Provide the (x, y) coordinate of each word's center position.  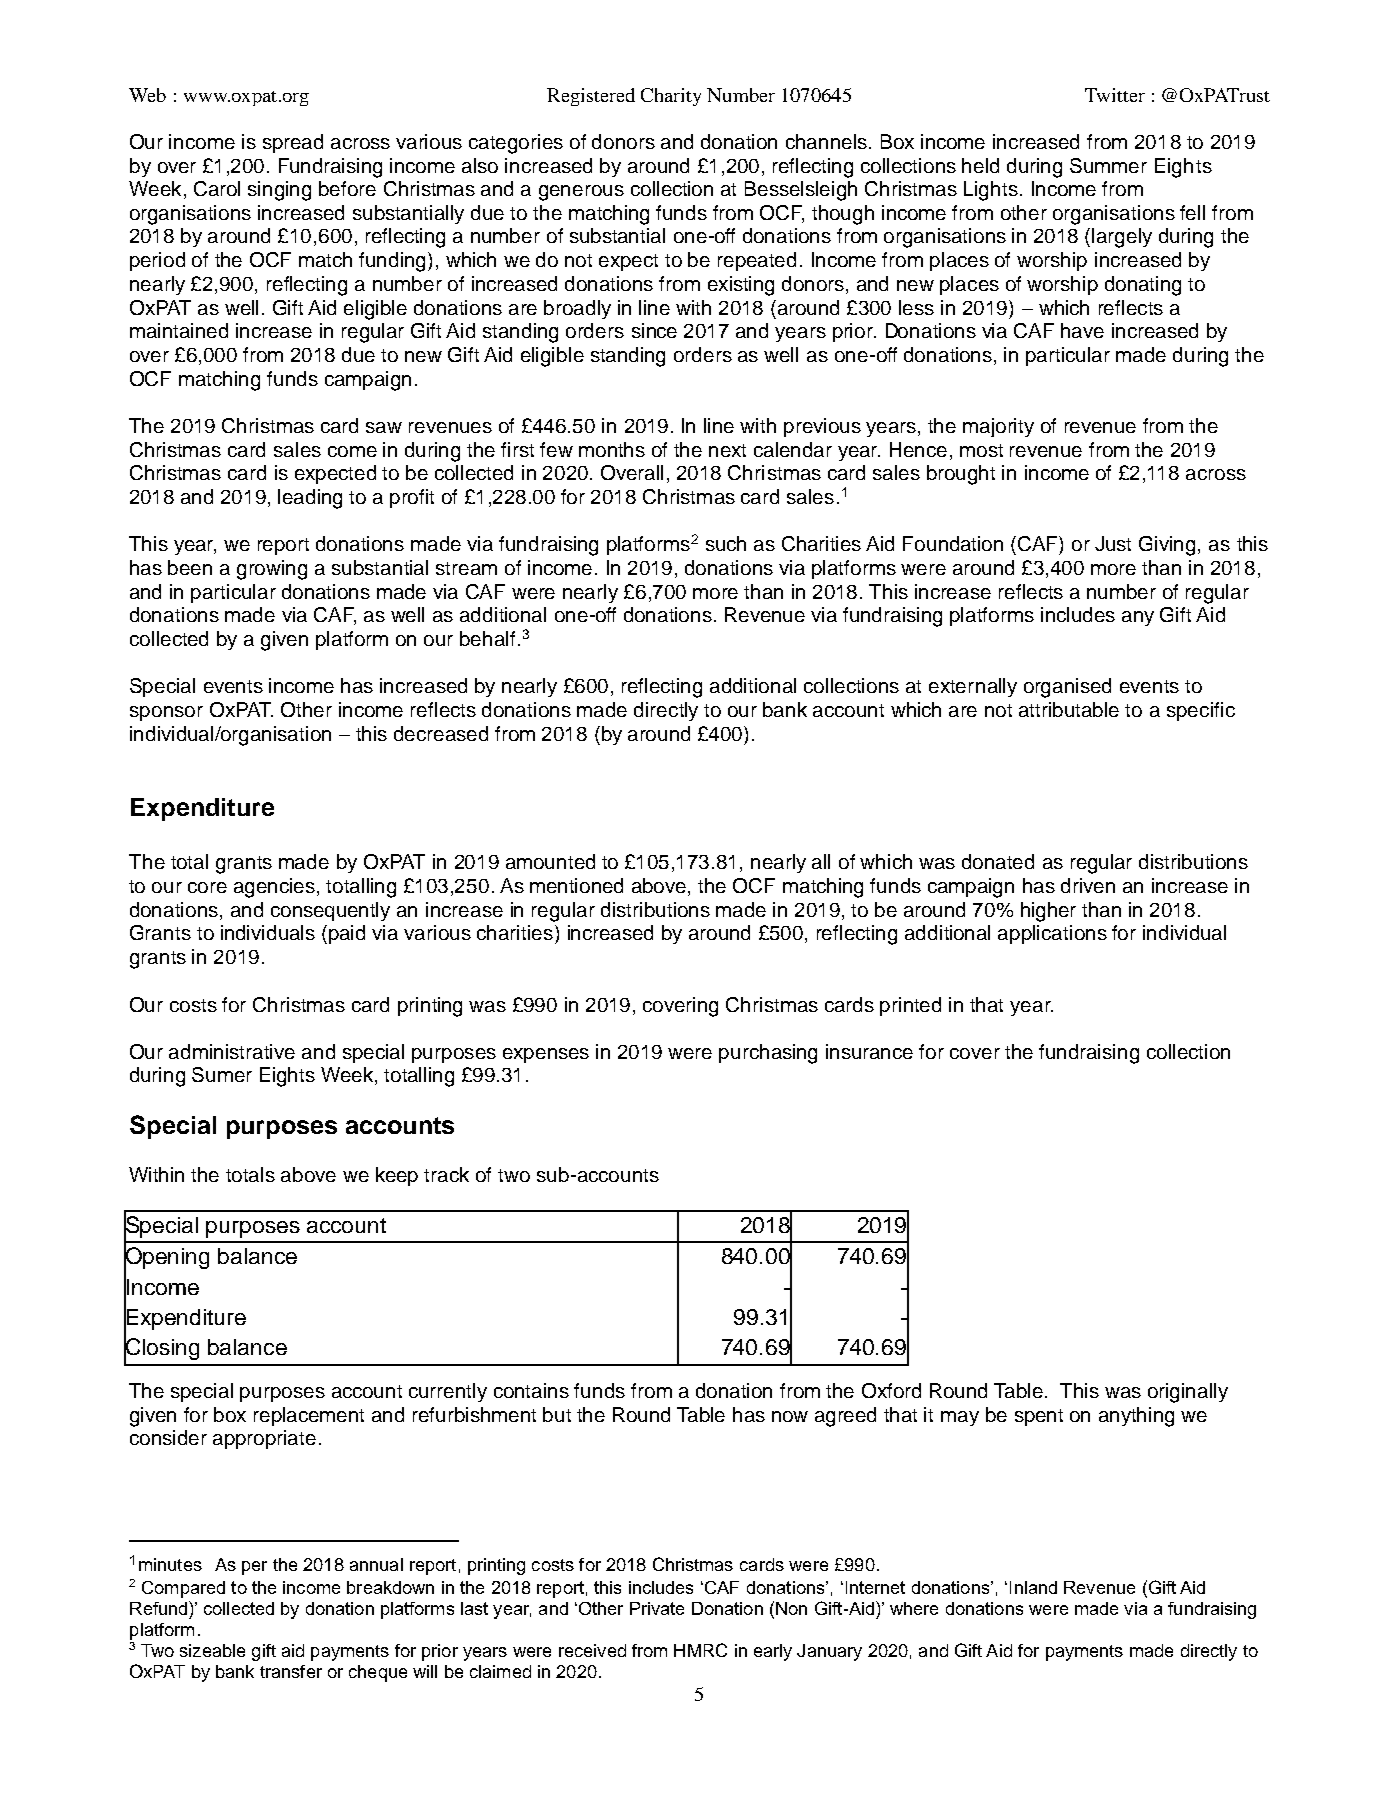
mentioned (576, 885)
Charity (671, 97)
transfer (291, 1671)
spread (293, 143)
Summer (1108, 165)
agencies (276, 888)
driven (1088, 885)
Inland (1033, 1587)
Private (657, 1608)
